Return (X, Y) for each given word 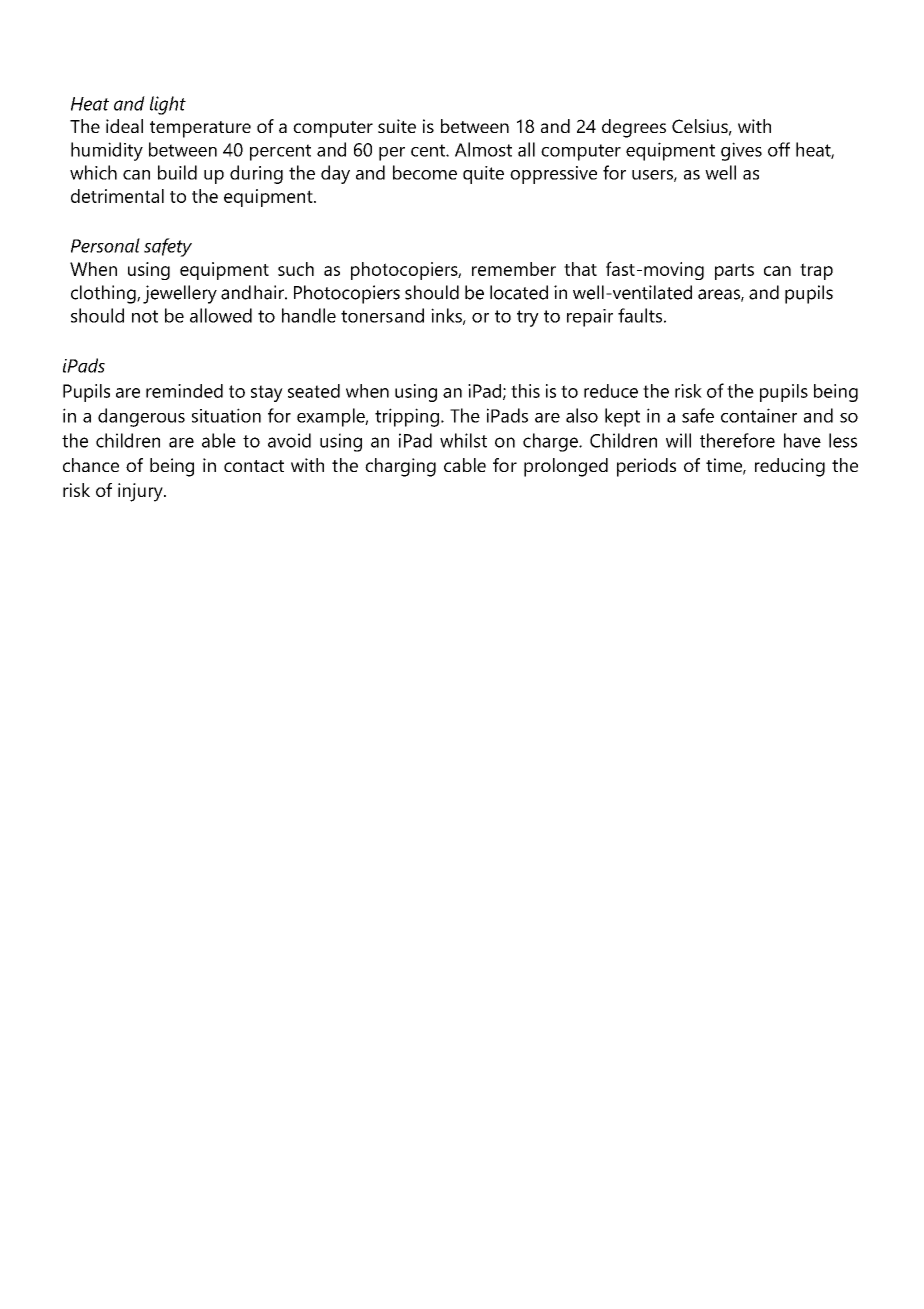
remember (514, 269)
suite (397, 126)
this (525, 391)
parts (734, 271)
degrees (634, 128)
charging (400, 467)
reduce (611, 391)
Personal (105, 245)
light (168, 105)
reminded (184, 391)
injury (141, 492)
